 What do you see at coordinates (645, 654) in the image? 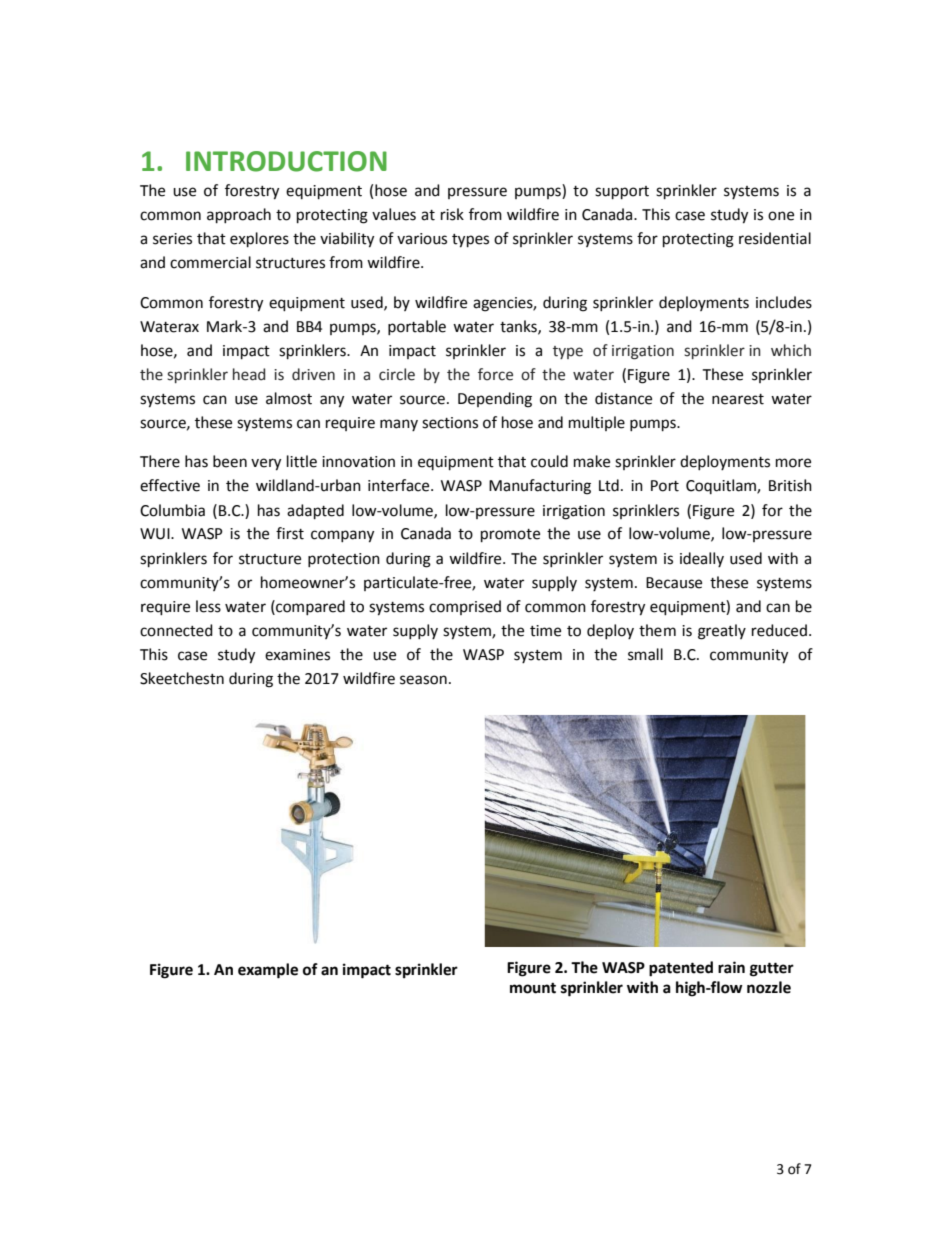
I see `small` at bounding box center [645, 654].
